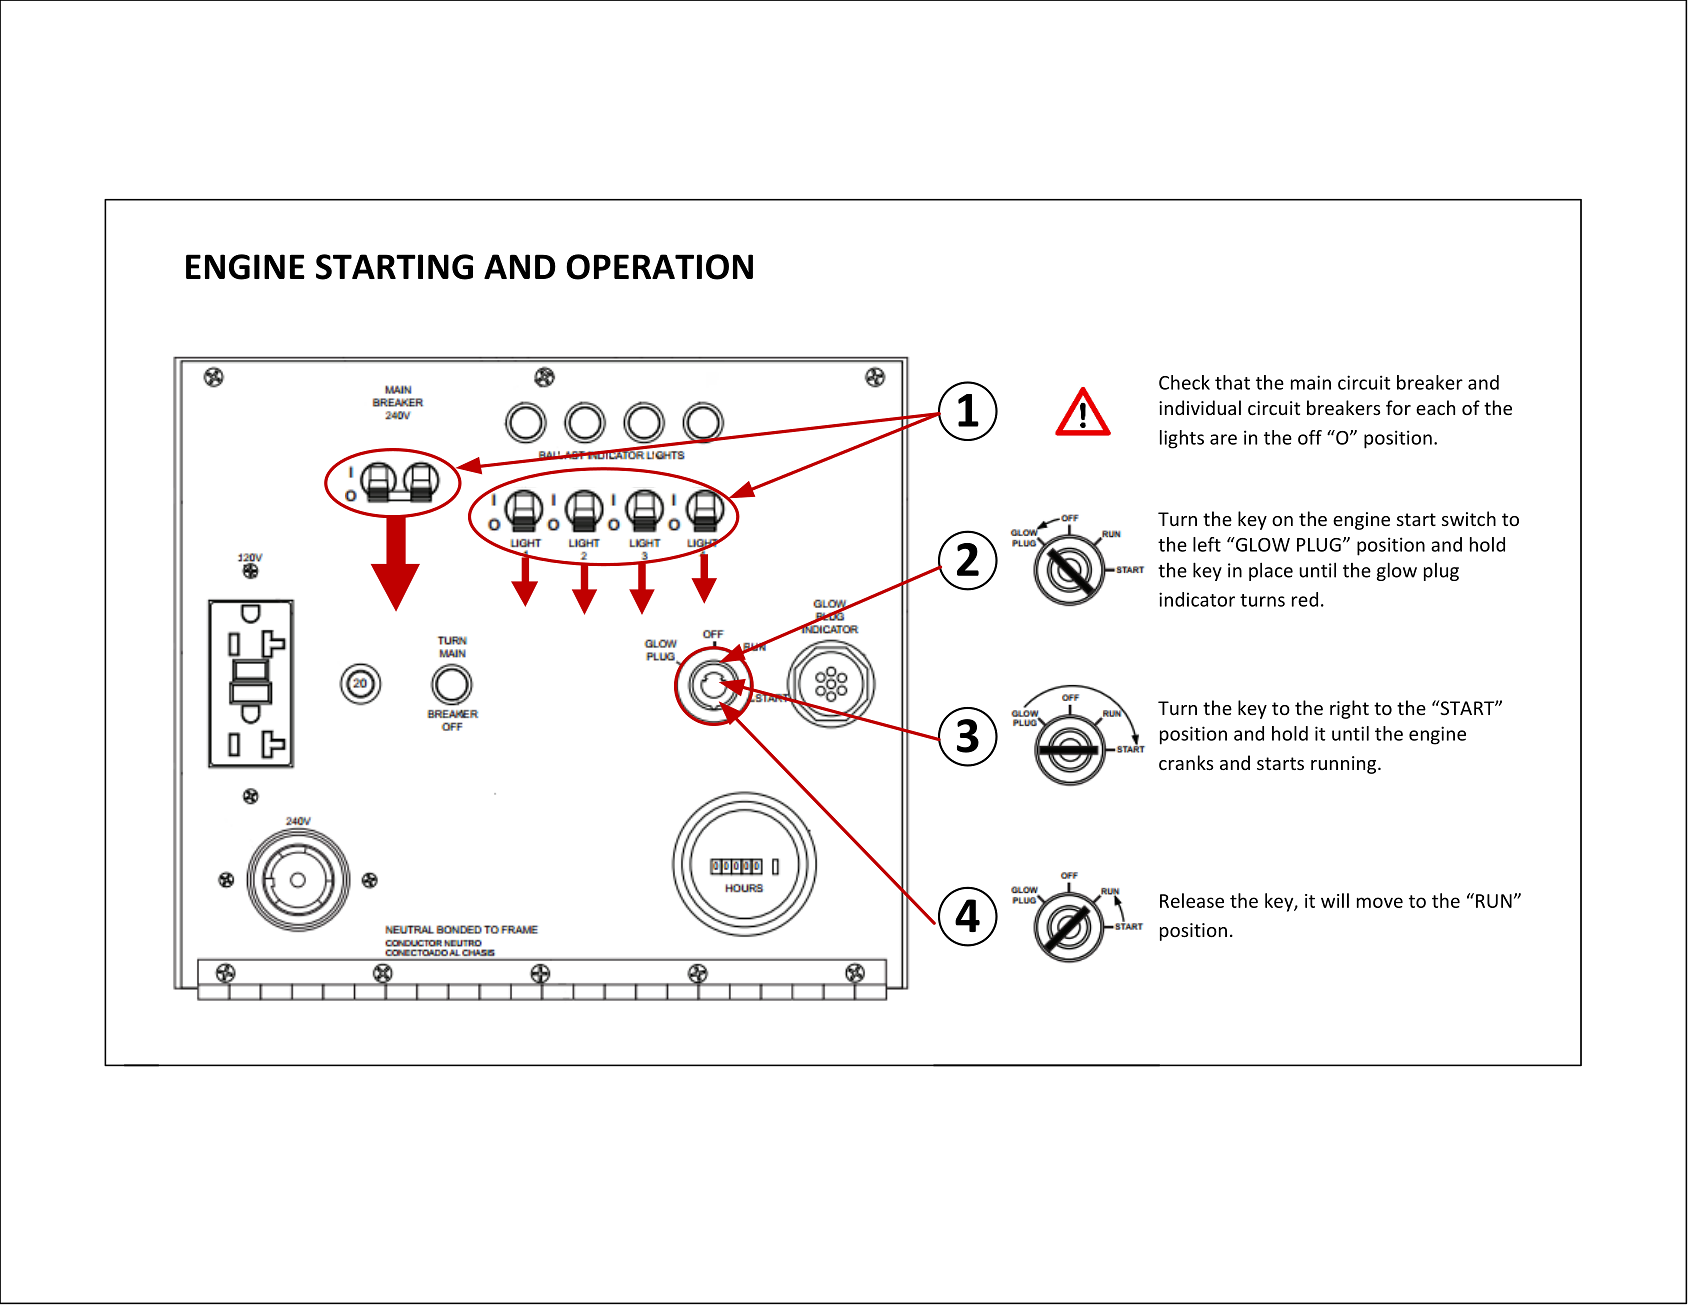  What do you see at coordinates (1197, 599) in the page?
I see `indicator` at bounding box center [1197, 599].
